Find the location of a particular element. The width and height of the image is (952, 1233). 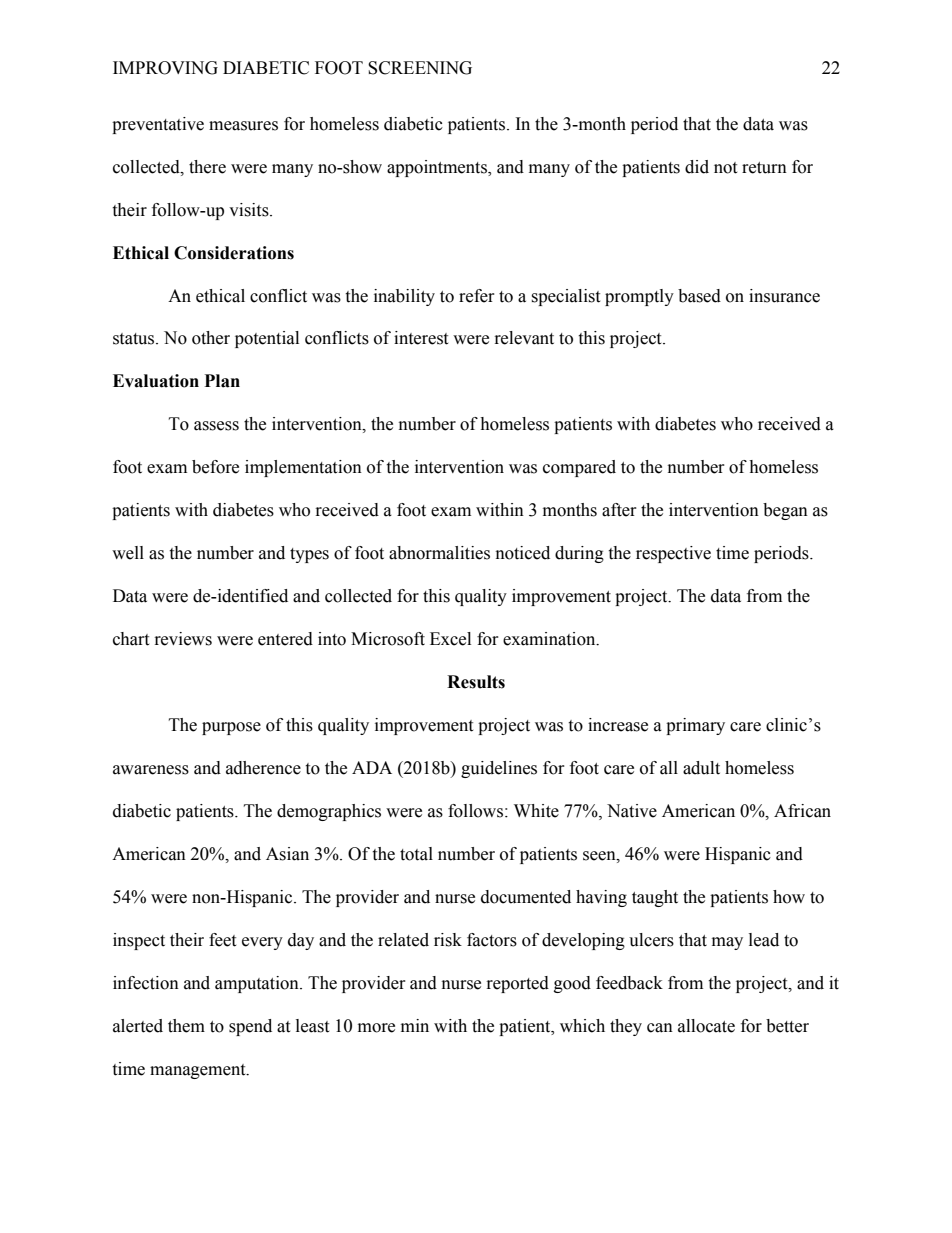

them is located at coordinates (186, 1026).
